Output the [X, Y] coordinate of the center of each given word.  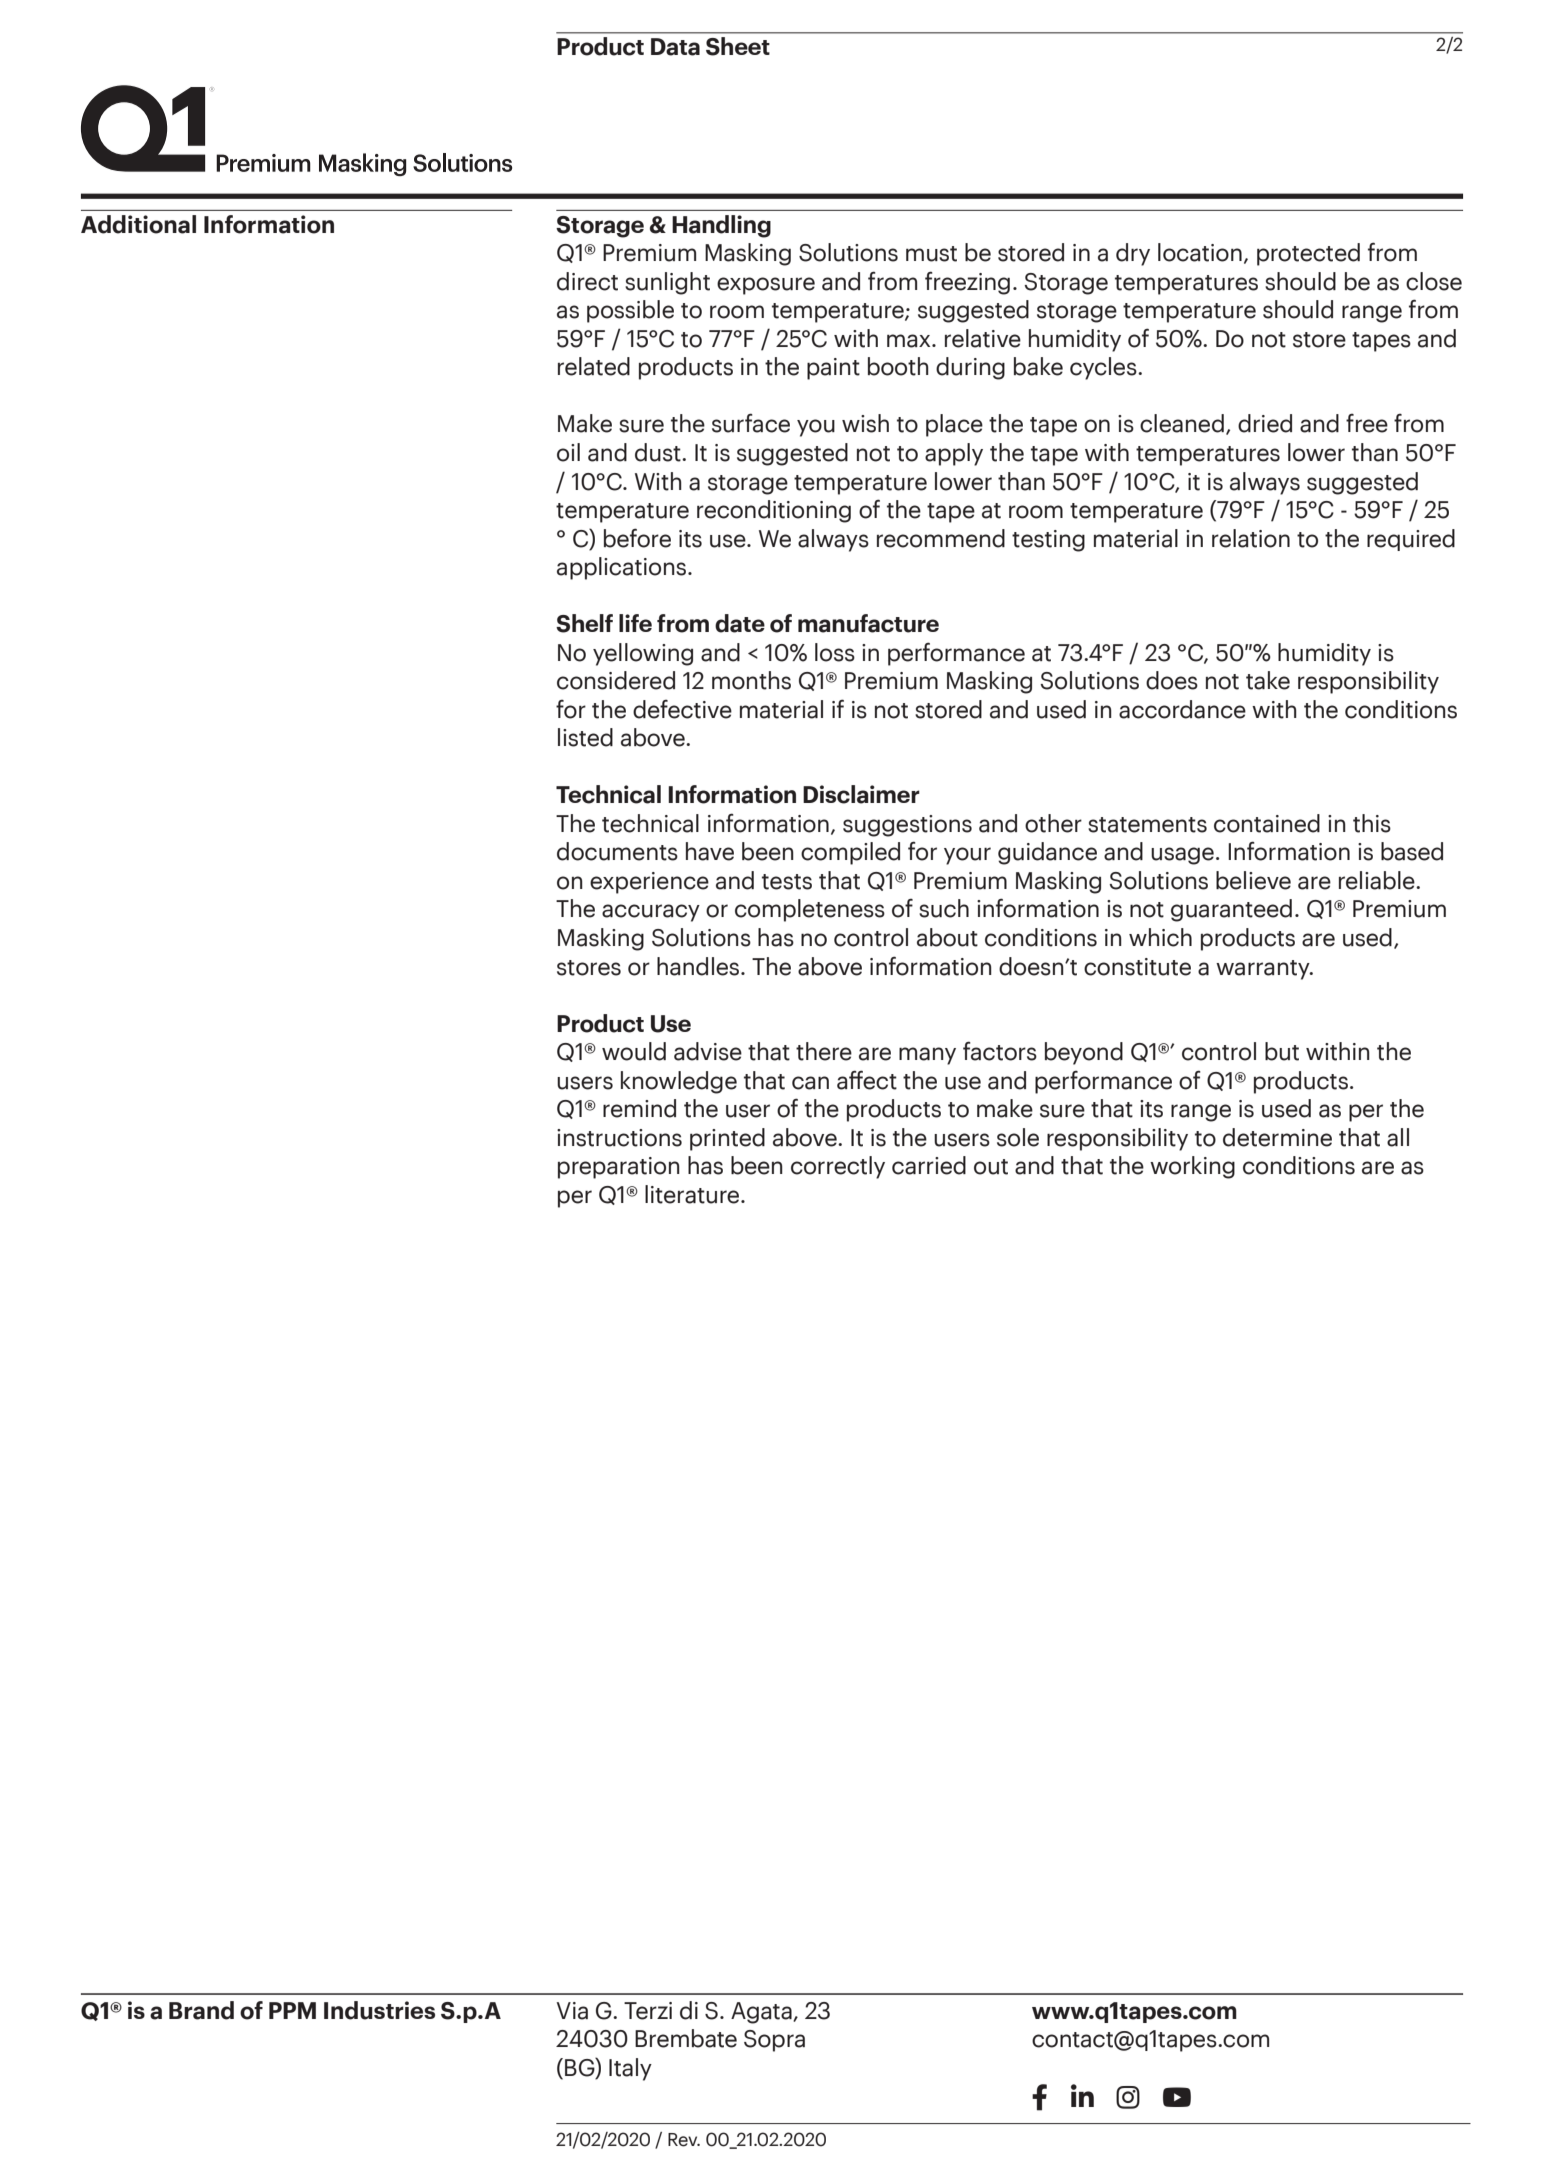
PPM [292, 2010]
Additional [138, 224]
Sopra [774, 2041]
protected [1308, 254]
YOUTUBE [1177, 2097]
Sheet [738, 46]
